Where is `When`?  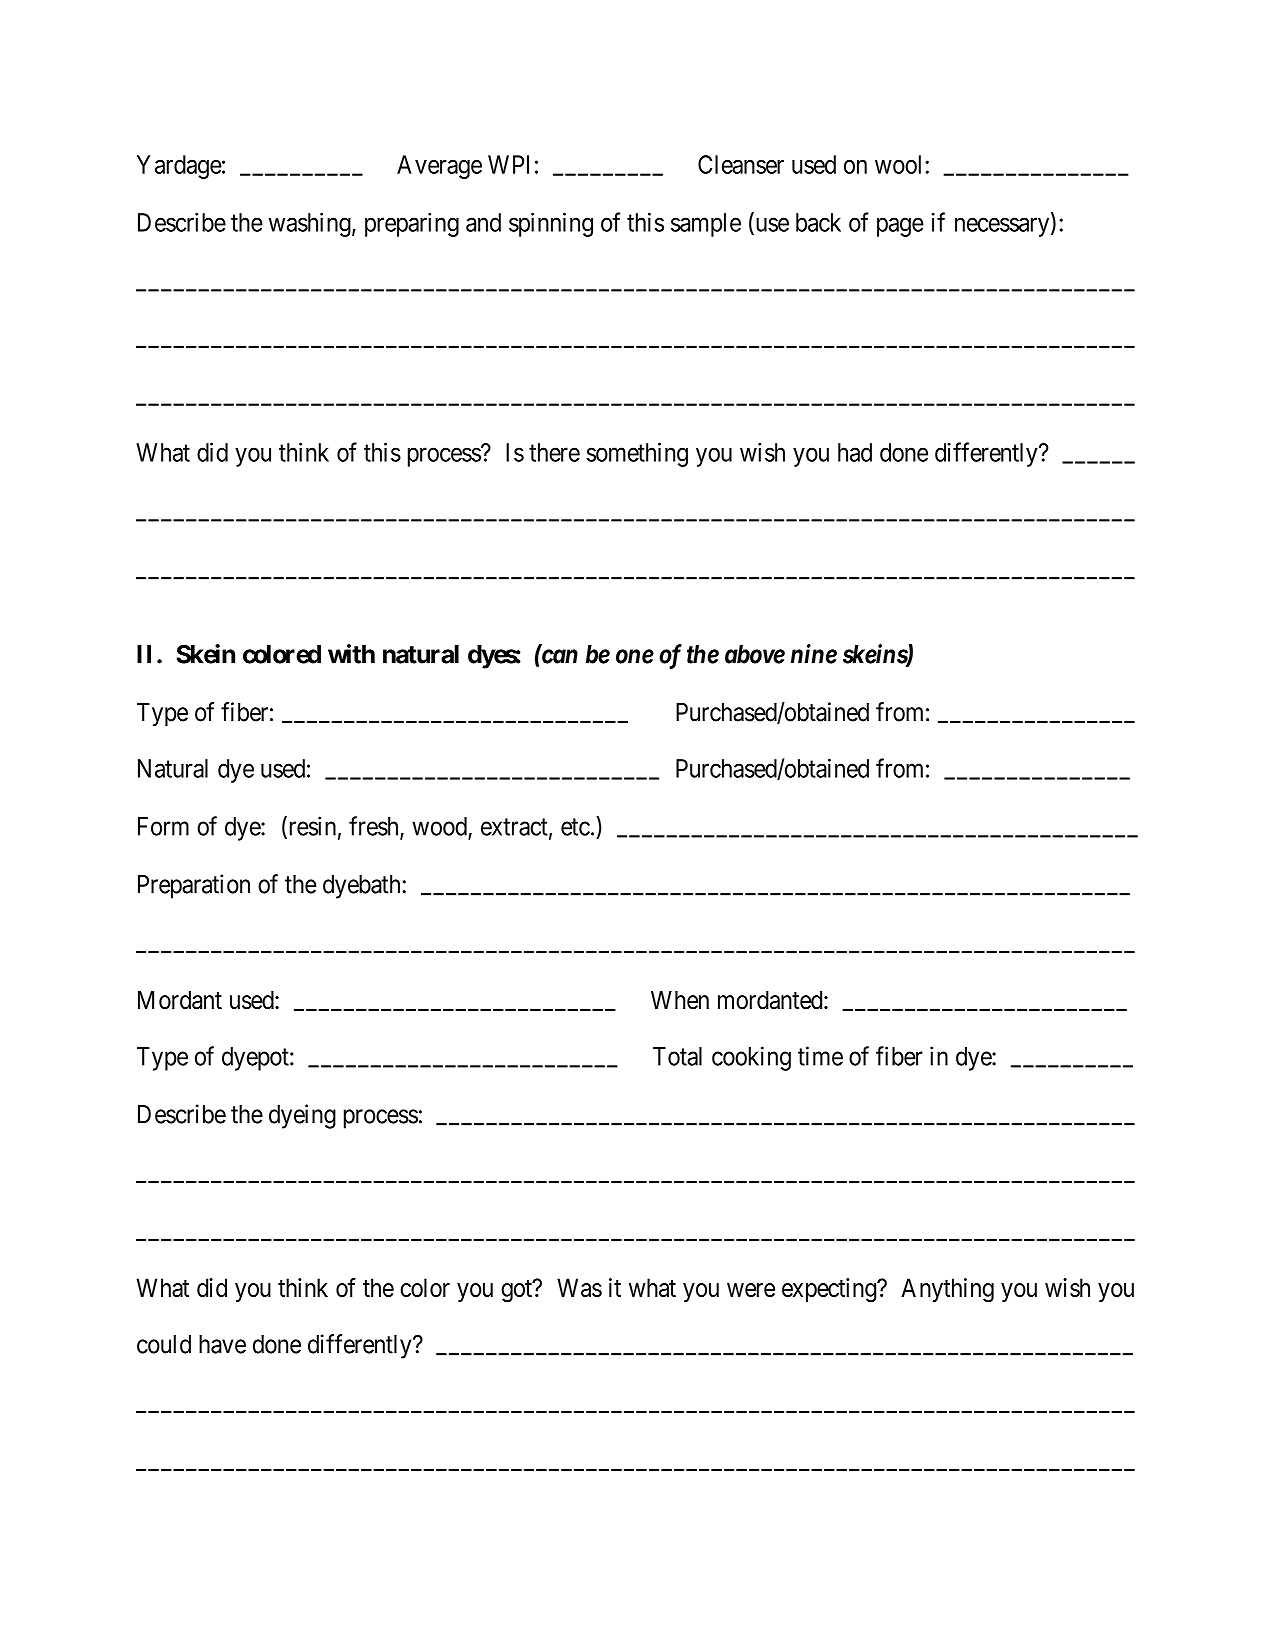
When is located at coordinates (680, 1000).
